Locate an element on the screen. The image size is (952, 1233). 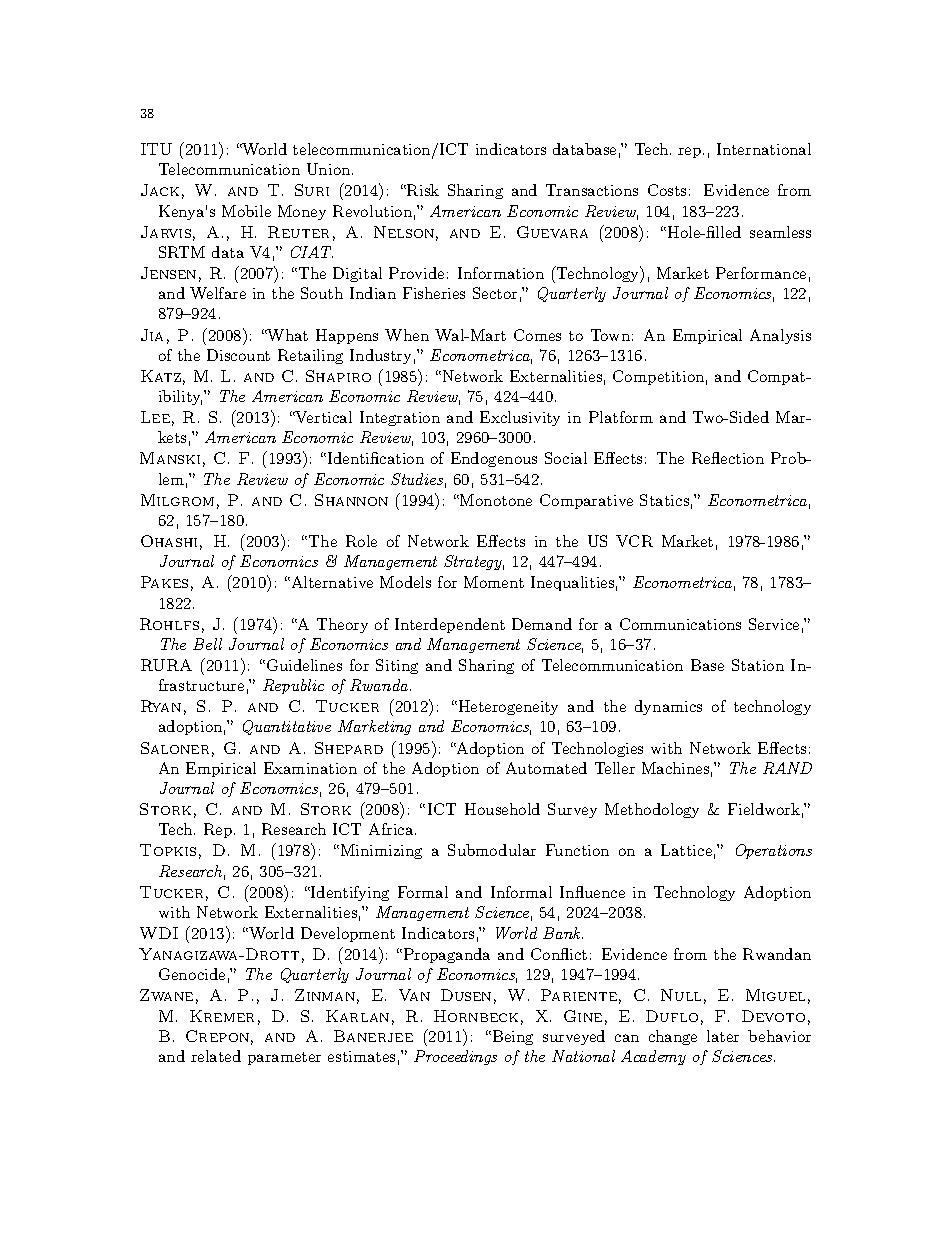
Hornbeck is located at coordinates (476, 1016).
